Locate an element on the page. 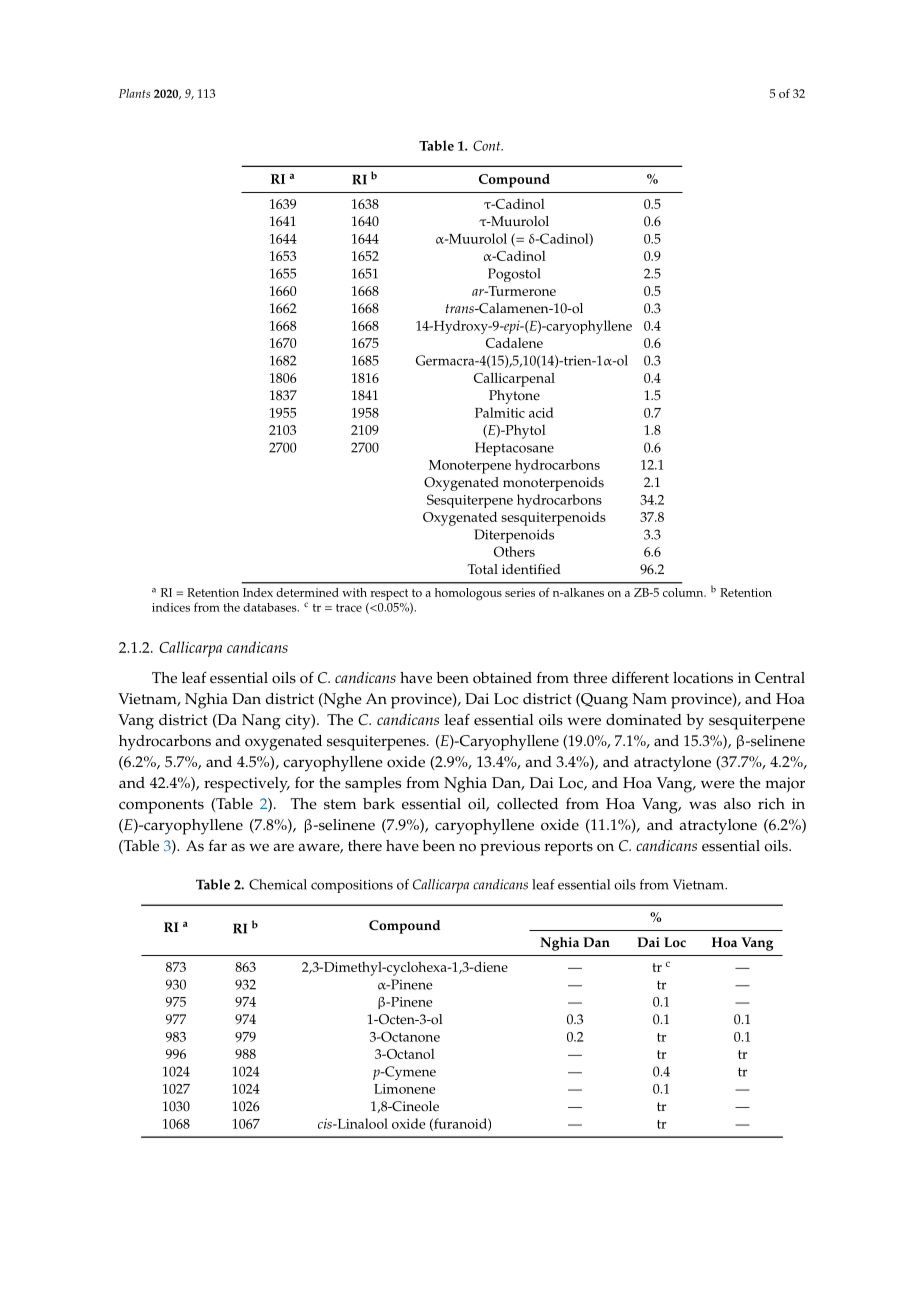  compositions is located at coordinates (352, 886).
